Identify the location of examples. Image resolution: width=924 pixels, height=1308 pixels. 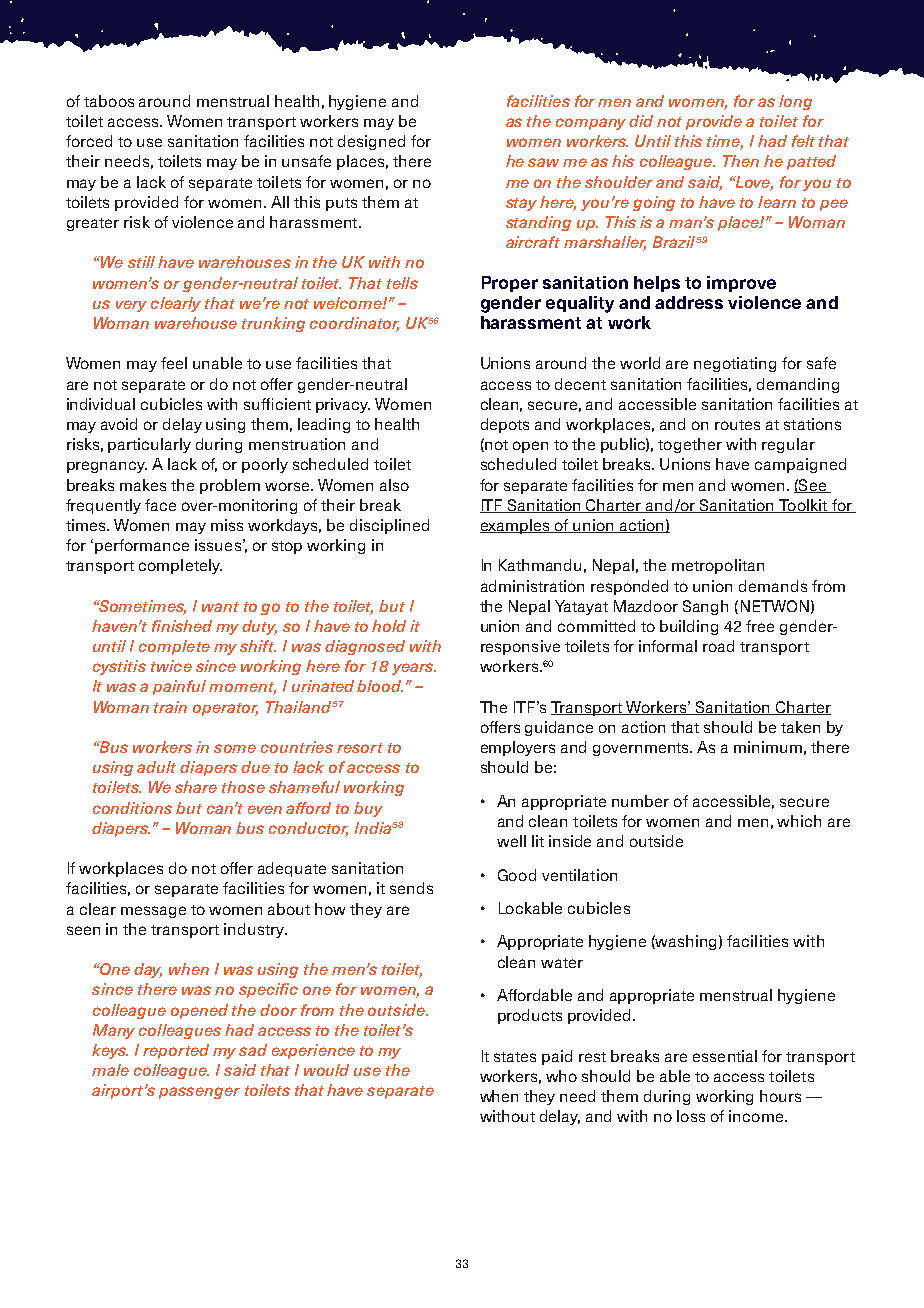
(516, 526).
